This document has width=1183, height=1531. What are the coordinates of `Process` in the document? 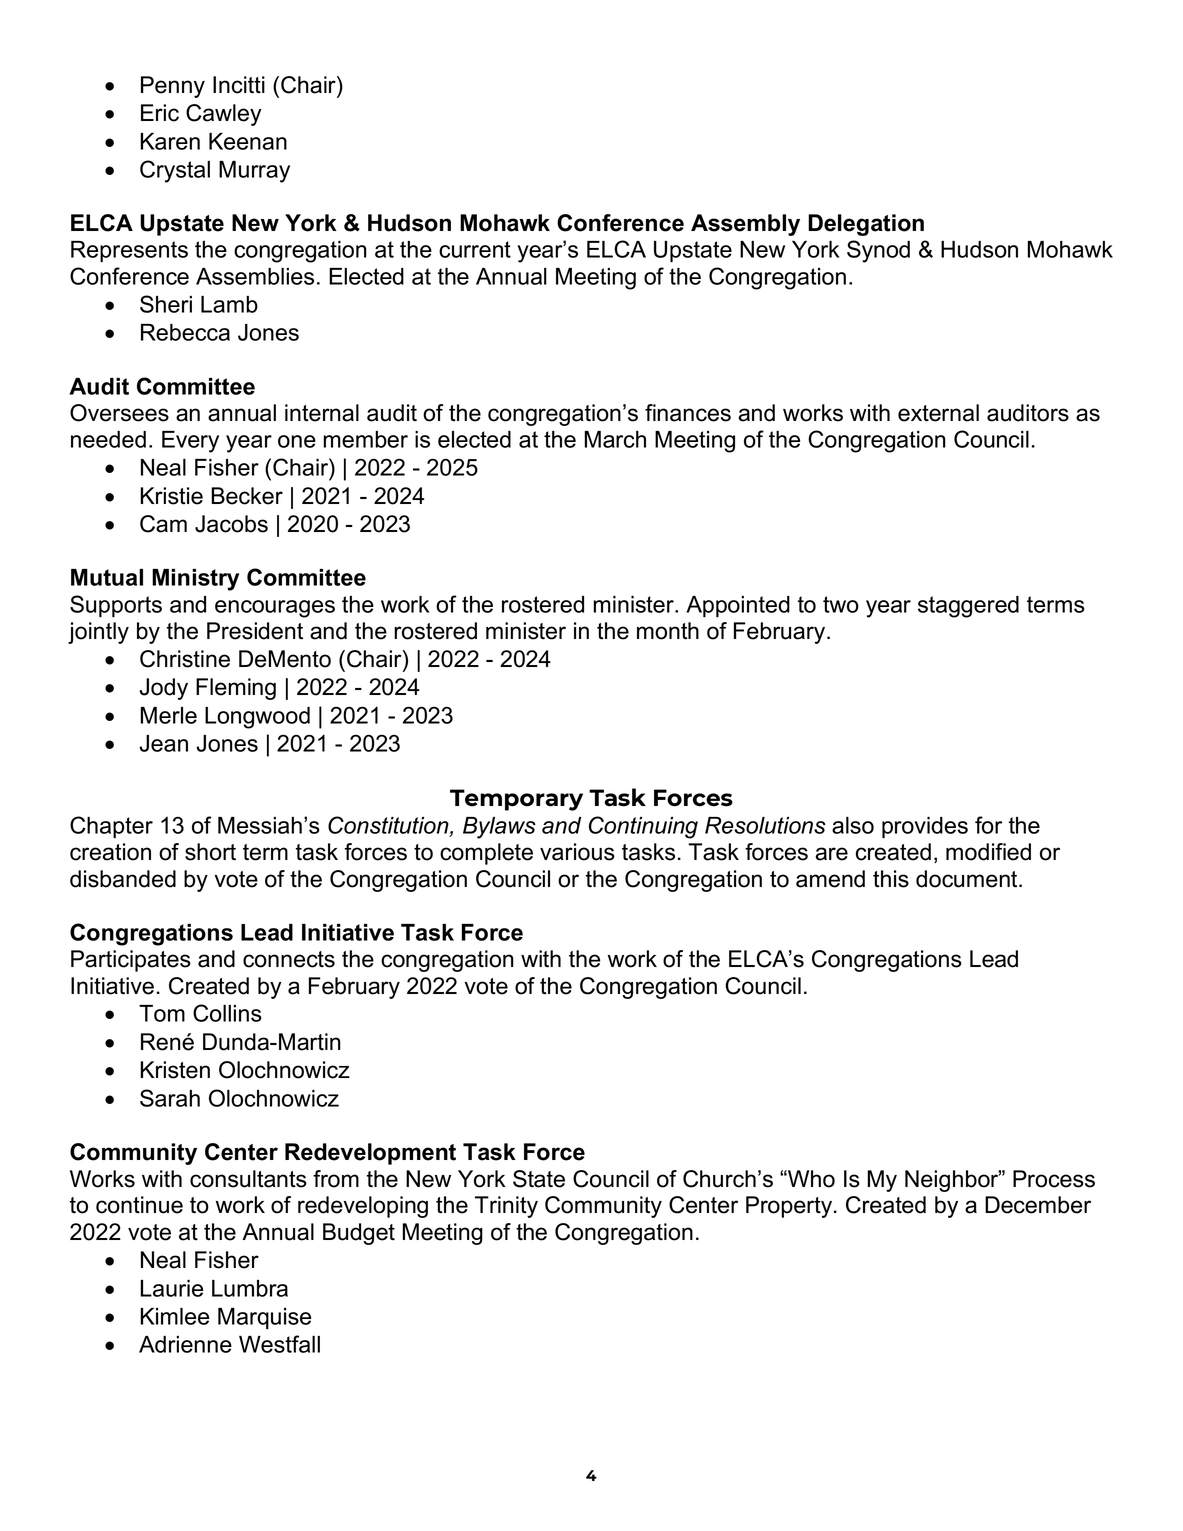 It's located at (1054, 1179).
